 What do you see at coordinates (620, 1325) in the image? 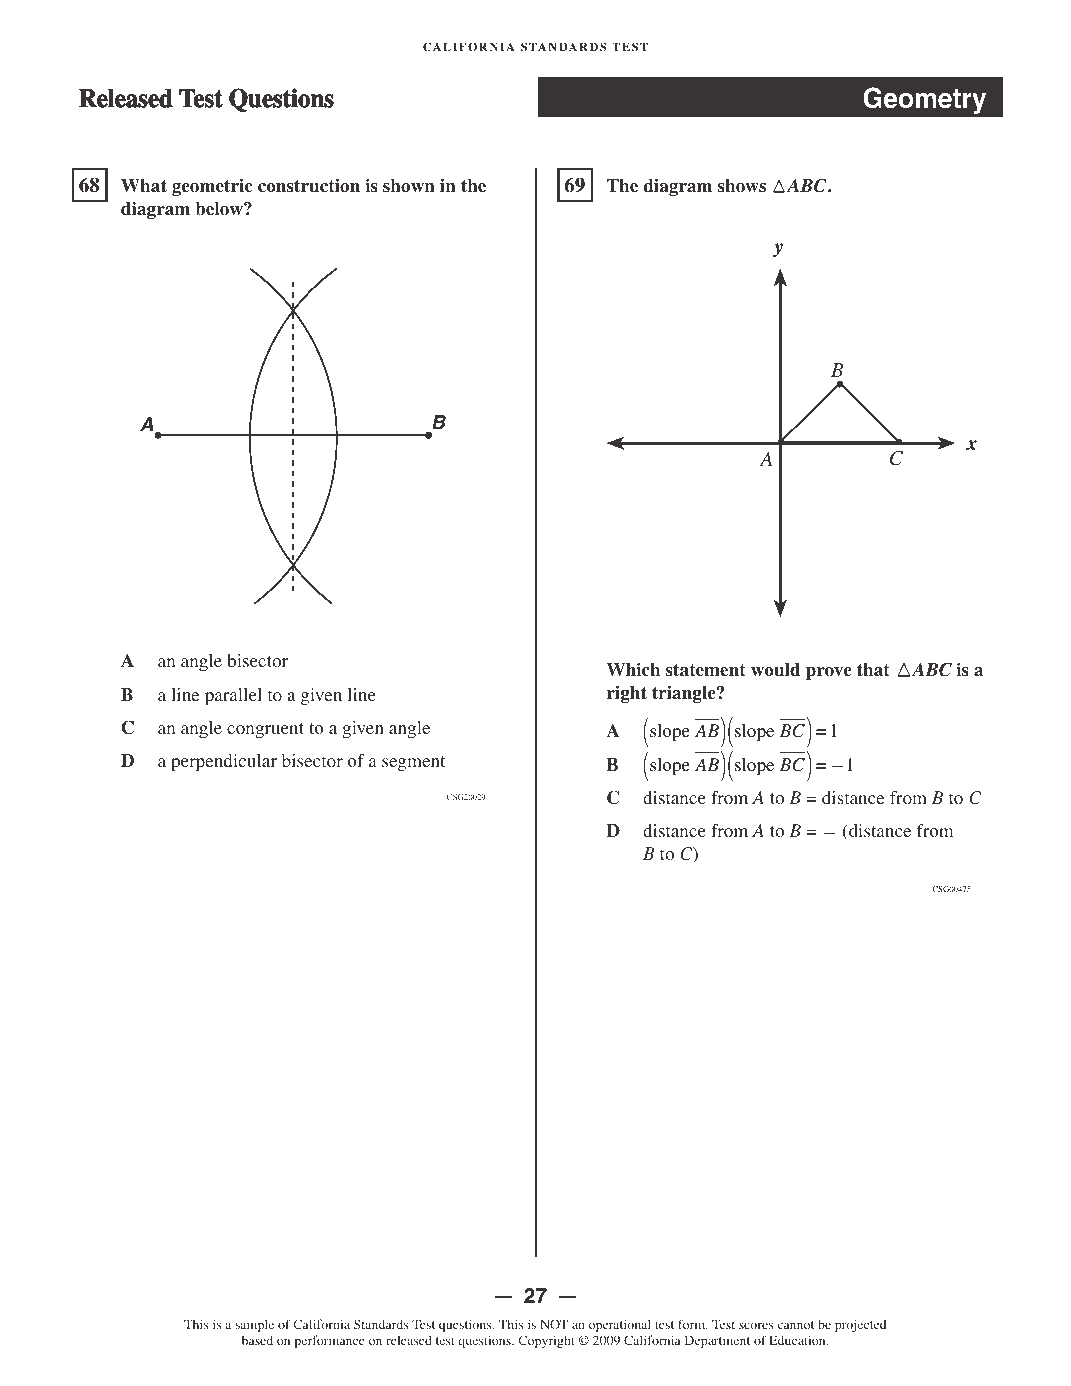
I see `operational` at bounding box center [620, 1325].
